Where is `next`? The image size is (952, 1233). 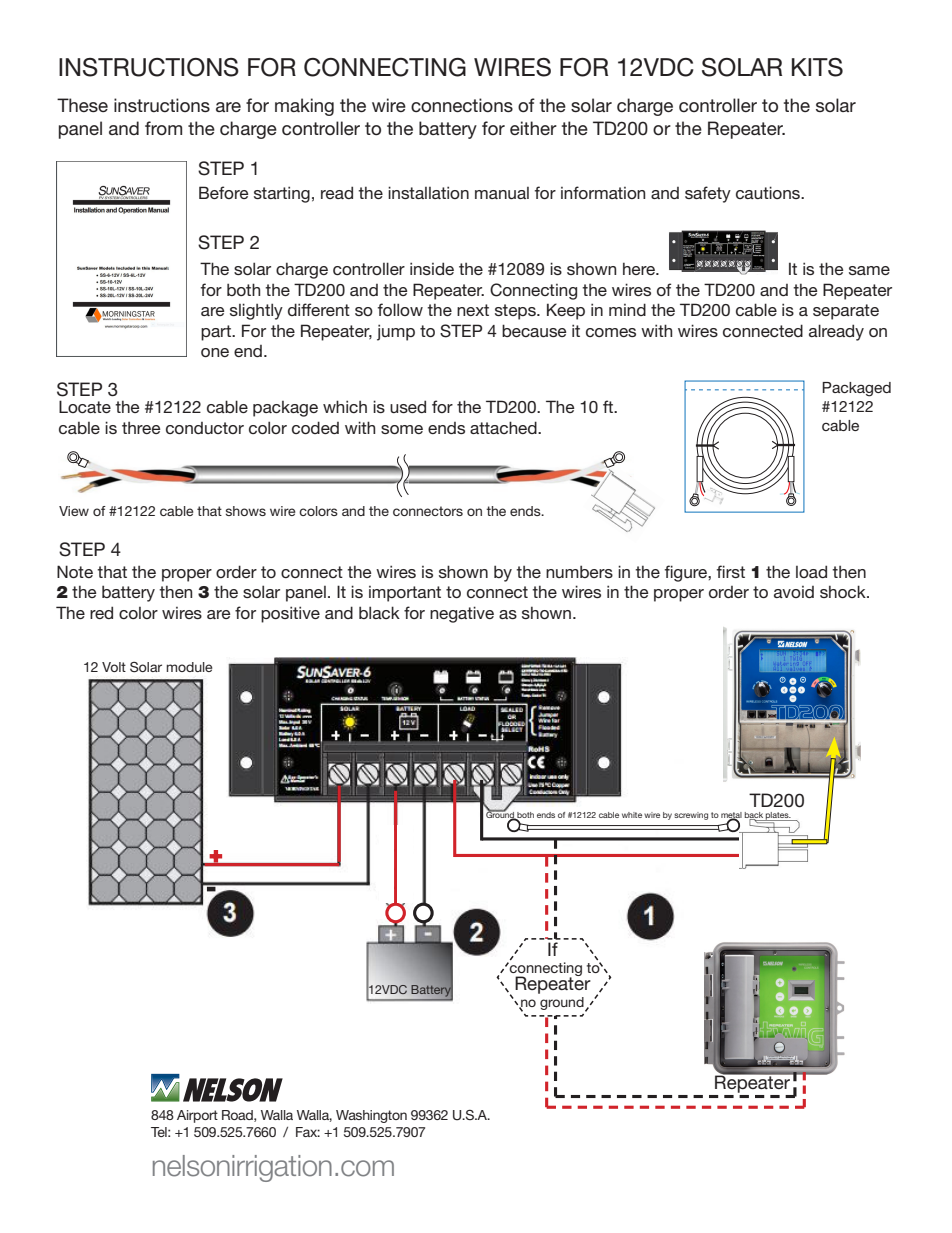
next is located at coordinates (473, 310).
